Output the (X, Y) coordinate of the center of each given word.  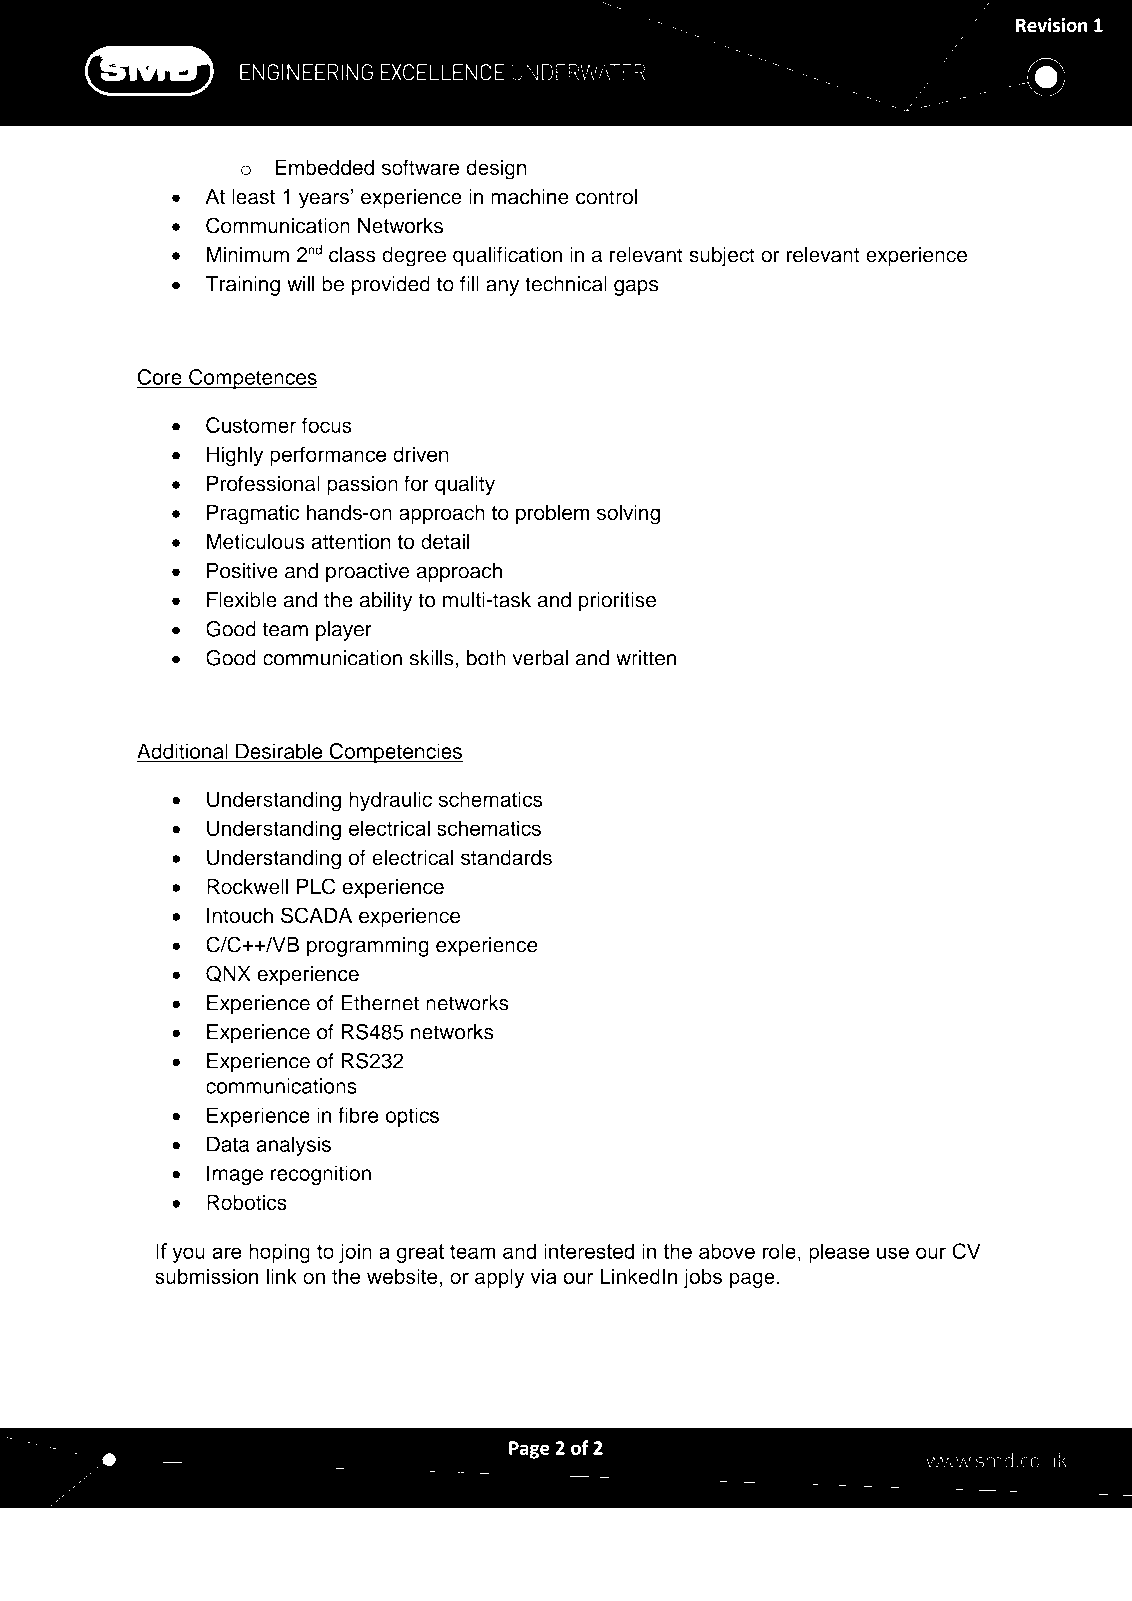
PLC (316, 886)
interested (589, 1251)
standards (506, 857)
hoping (279, 1253)
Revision (1052, 25)
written (646, 658)
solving (628, 514)
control (606, 197)
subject (722, 257)
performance (328, 456)
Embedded (324, 167)
